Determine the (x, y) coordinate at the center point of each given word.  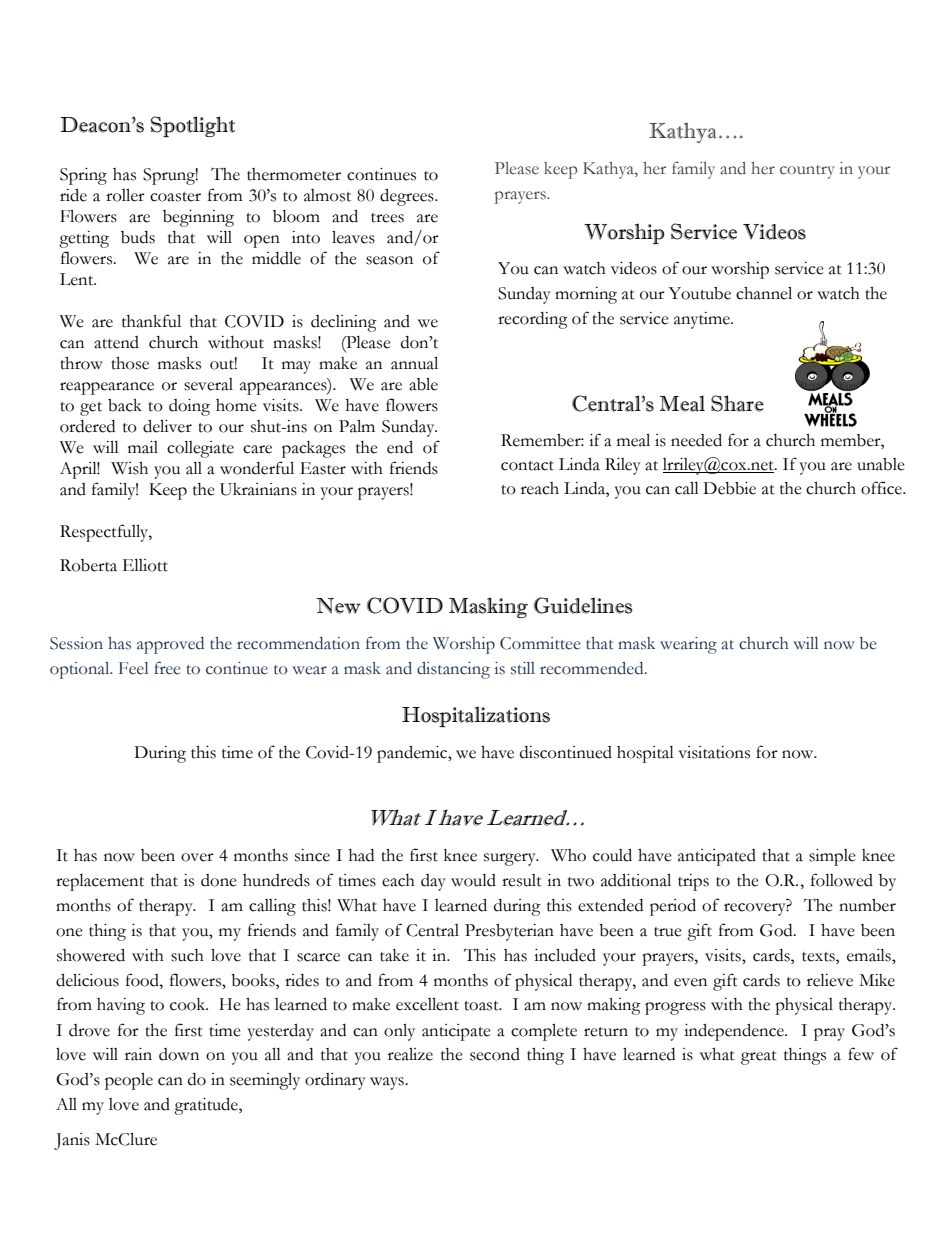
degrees (408, 197)
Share (737, 403)
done (219, 880)
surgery (511, 859)
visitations (714, 752)
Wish (129, 468)
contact (527, 466)
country (807, 172)
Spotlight (193, 126)
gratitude (207, 1106)
